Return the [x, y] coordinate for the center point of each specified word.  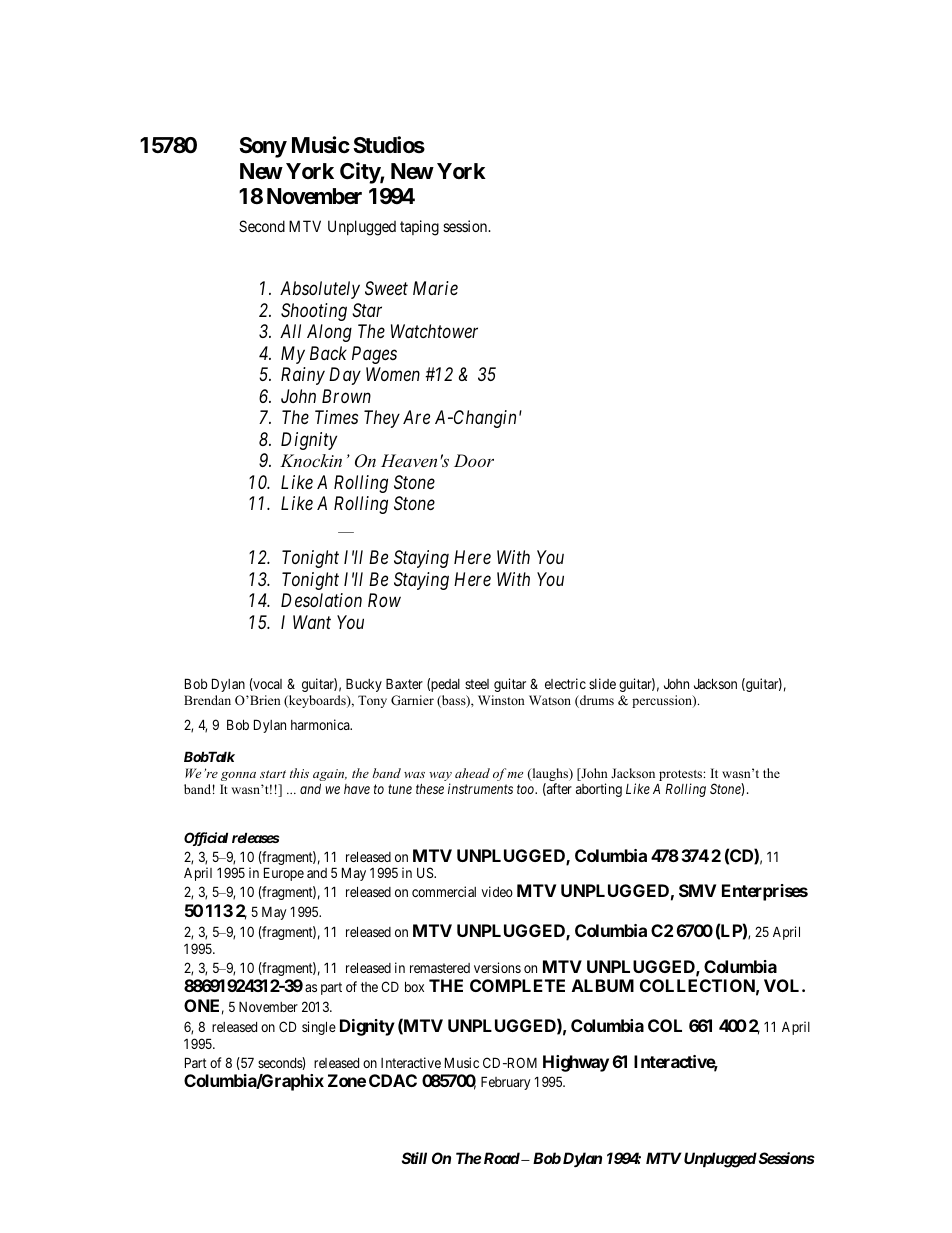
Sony [263, 147]
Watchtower [434, 331]
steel [477, 684]
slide [602, 683]
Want [312, 622]
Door [474, 460]
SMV [697, 890]
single [319, 1028]
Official [206, 839]
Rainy [303, 376]
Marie [435, 288]
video [497, 891]
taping [419, 228]
